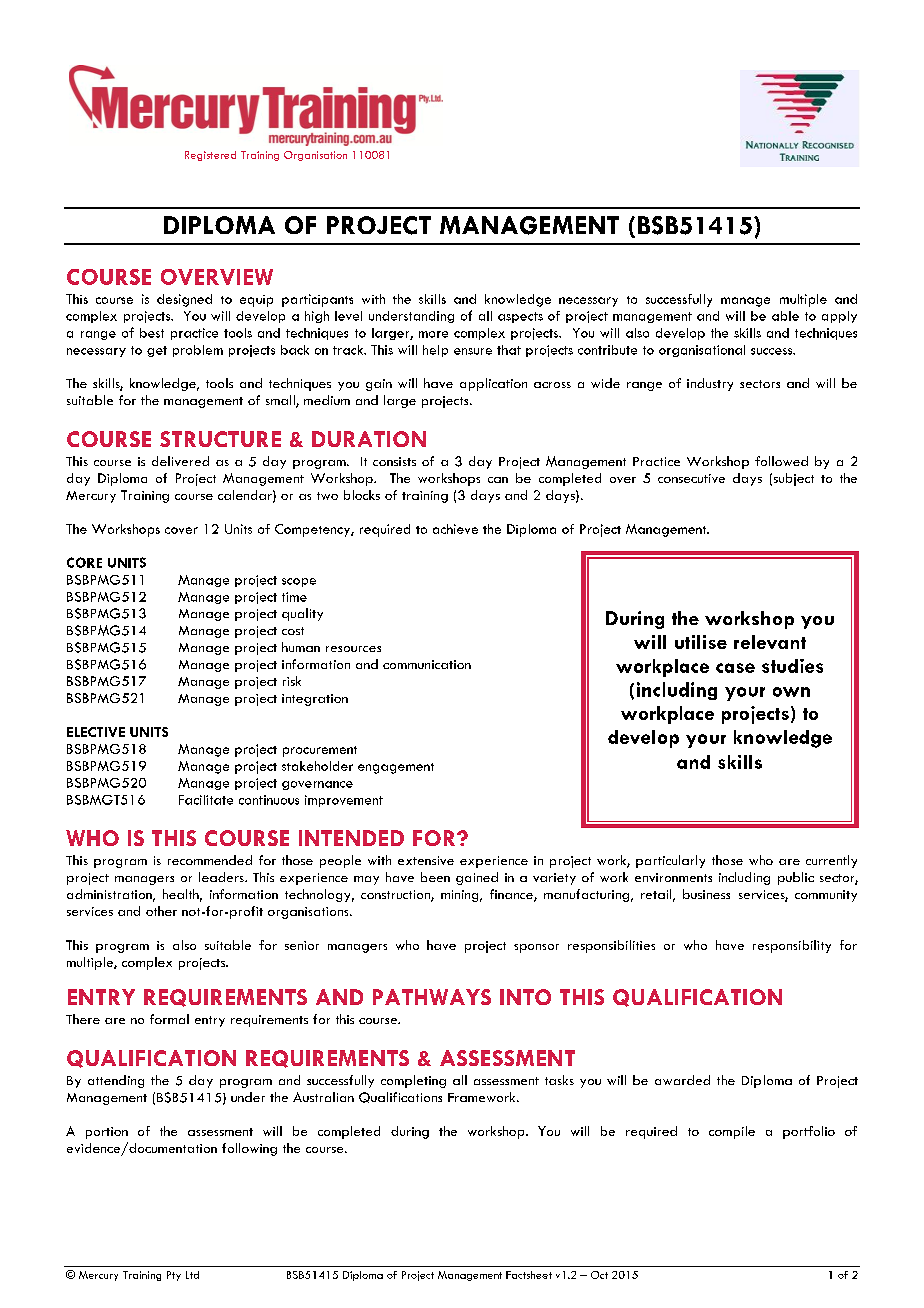 This page has height=1308, width=924. Describe the element at coordinates (791, 692) in the page. I see `own` at that location.
